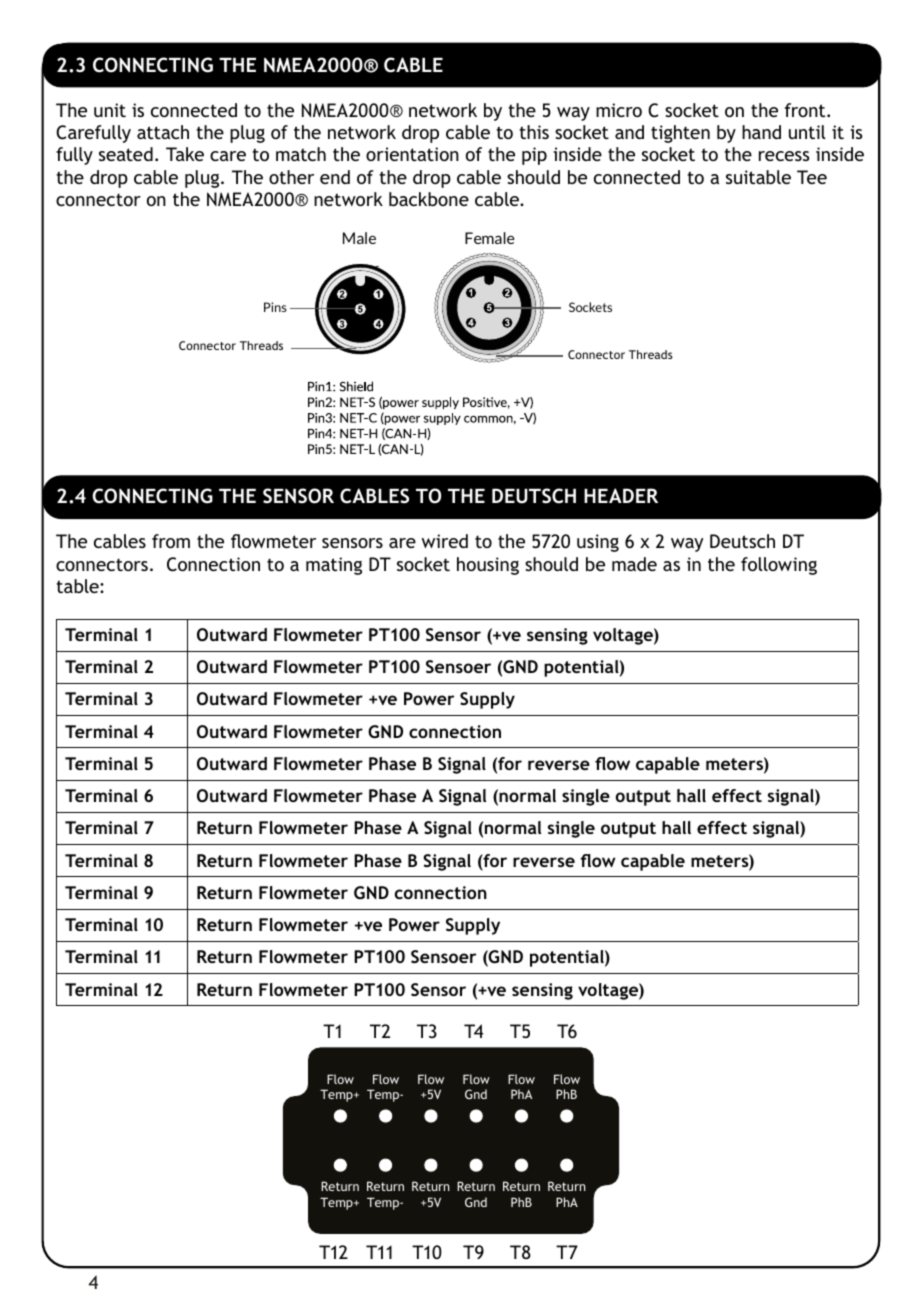 This page has height=1311, width=924. What do you see at coordinates (163, 132) in the page?
I see `attach` at bounding box center [163, 132].
